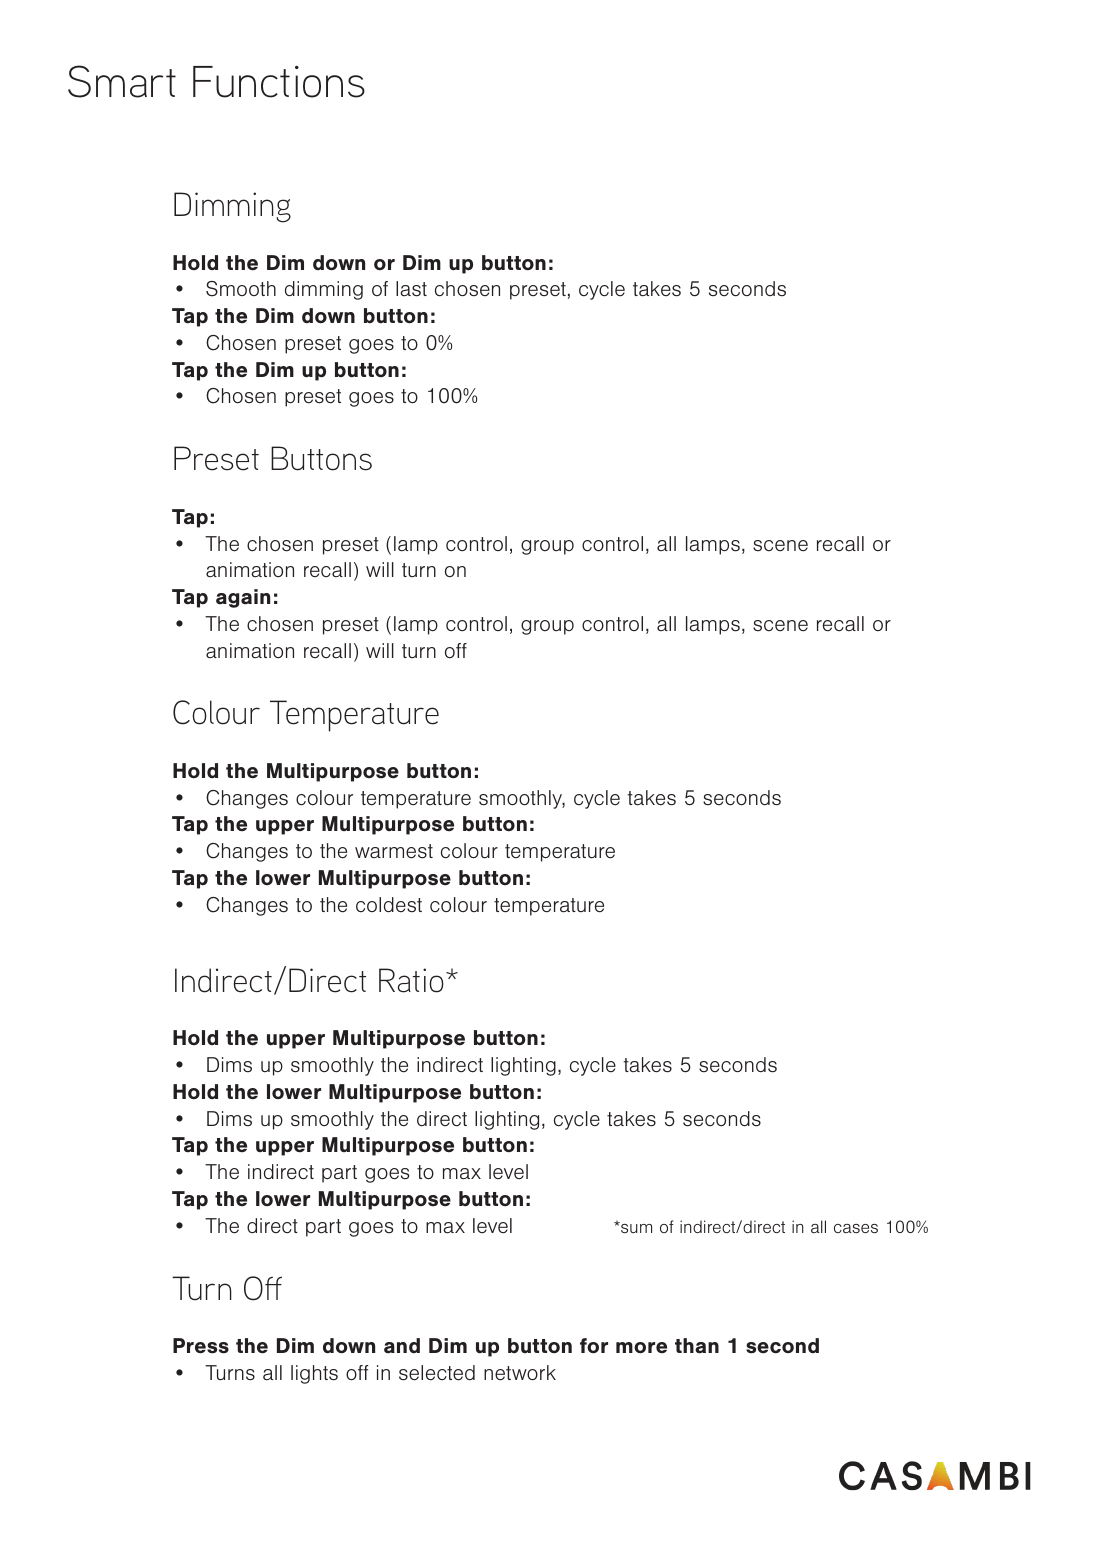  What do you see at coordinates (243, 598) in the document?
I see `again` at bounding box center [243, 598].
